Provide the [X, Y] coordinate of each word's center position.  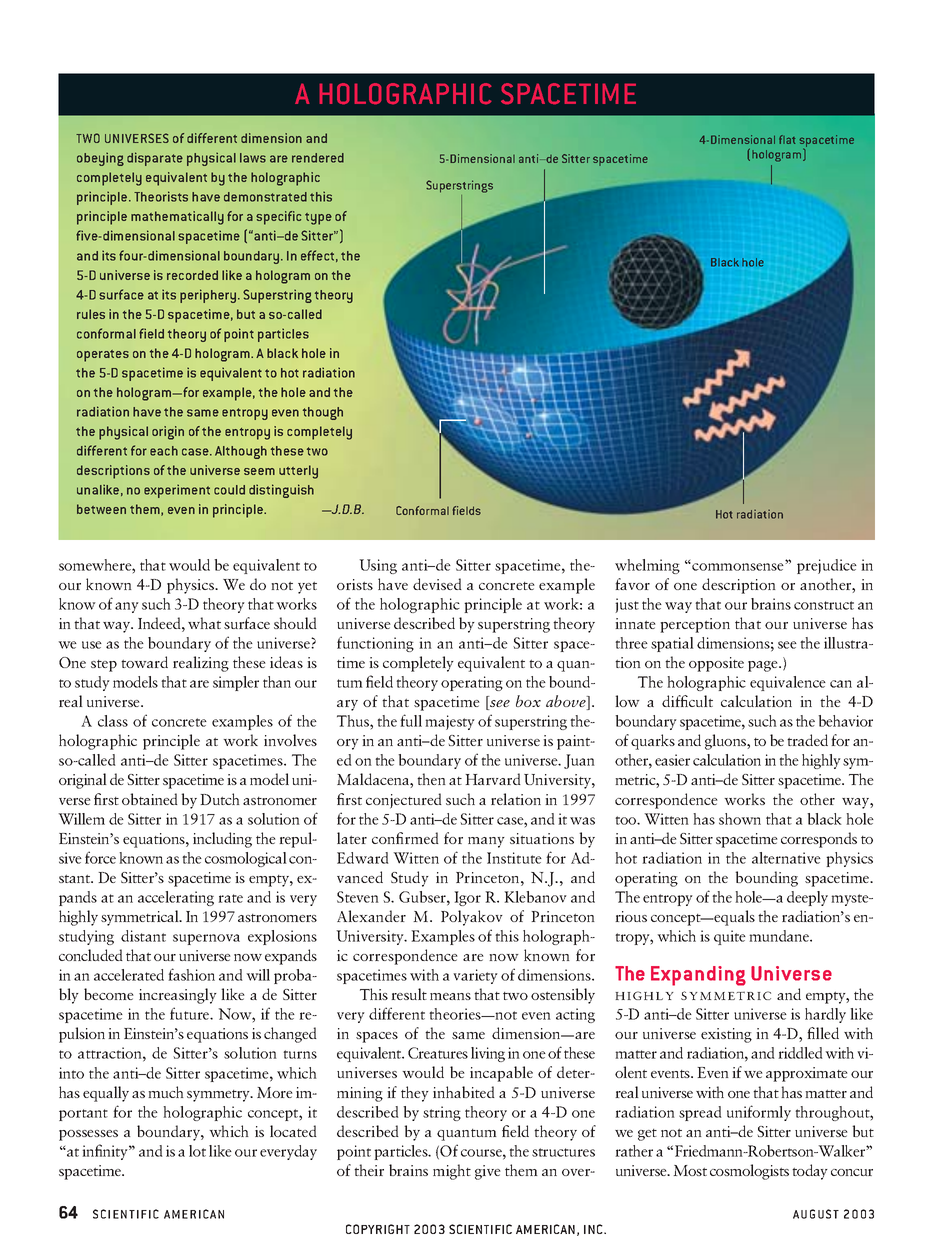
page [764, 666]
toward [144, 662]
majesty [450, 722]
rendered [318, 158]
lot [197, 1151]
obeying [100, 159]
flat [787, 139]
